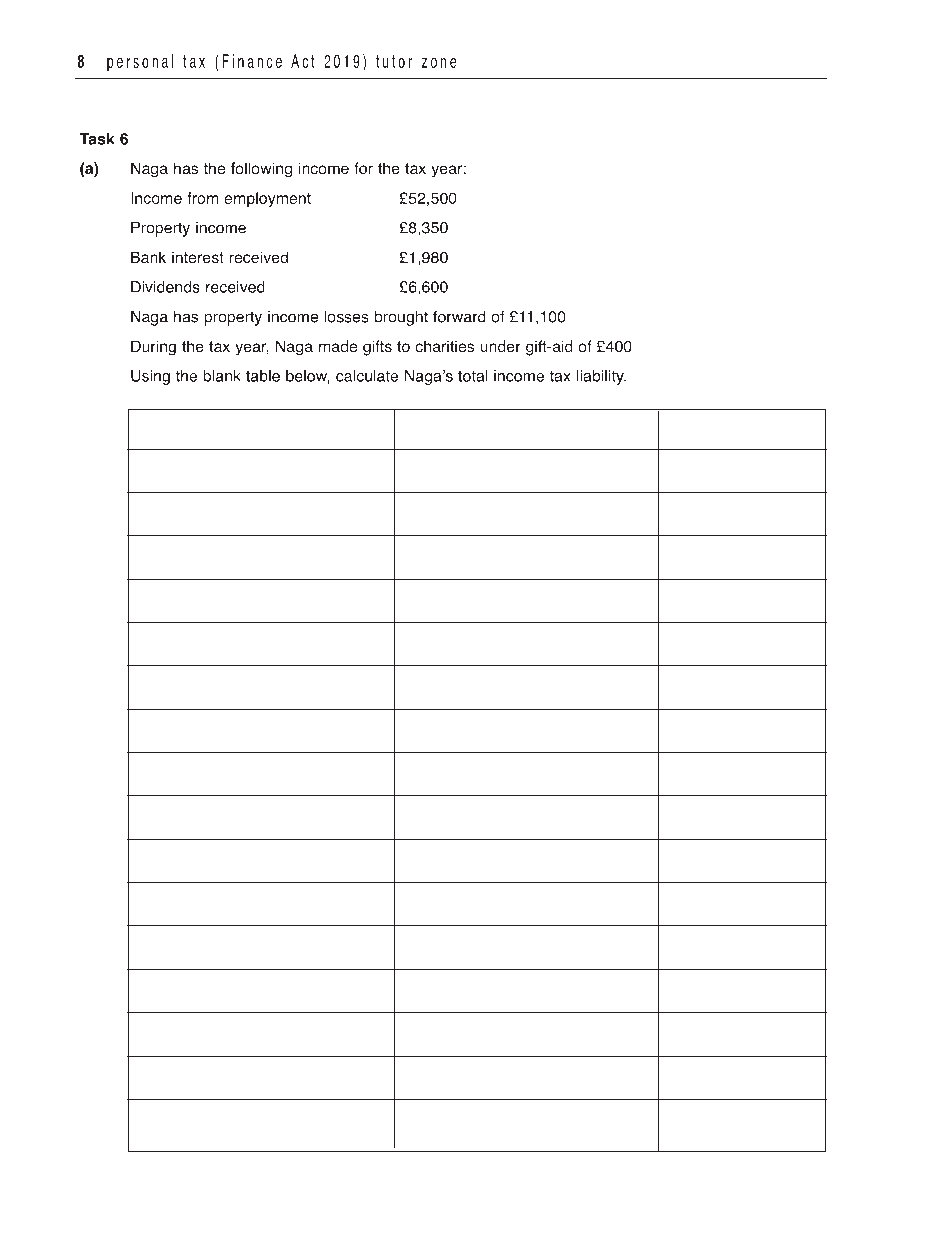 This screenshot has width=952, height=1240. Describe the element at coordinates (261, 170) in the screenshot. I see `following` at that location.
